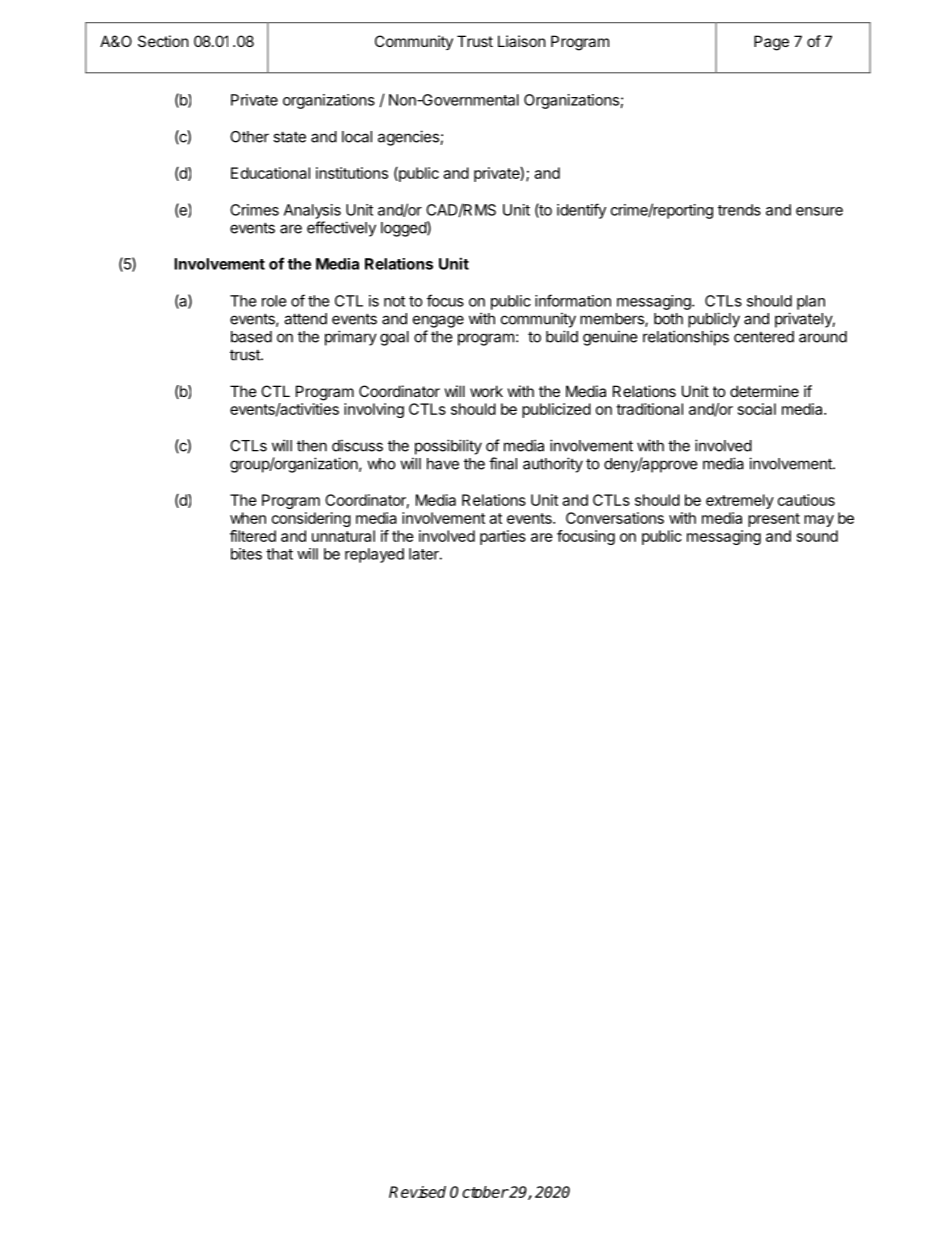  Describe the element at coordinates (417, 1192) in the screenshot. I see `Revised` at that location.
